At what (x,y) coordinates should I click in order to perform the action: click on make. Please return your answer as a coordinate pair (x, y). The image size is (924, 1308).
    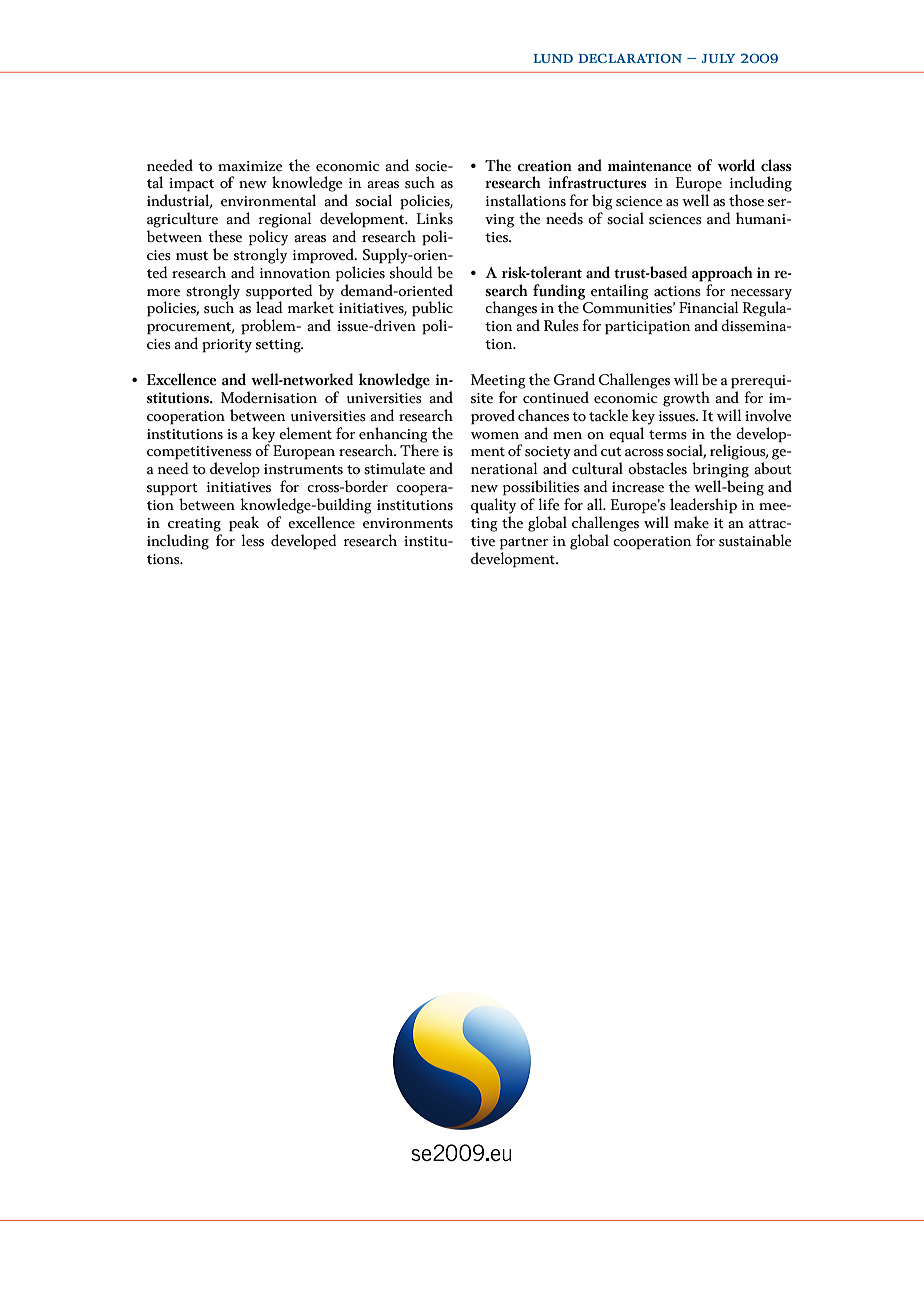
    Looking at the image, I should click on (691, 522).
